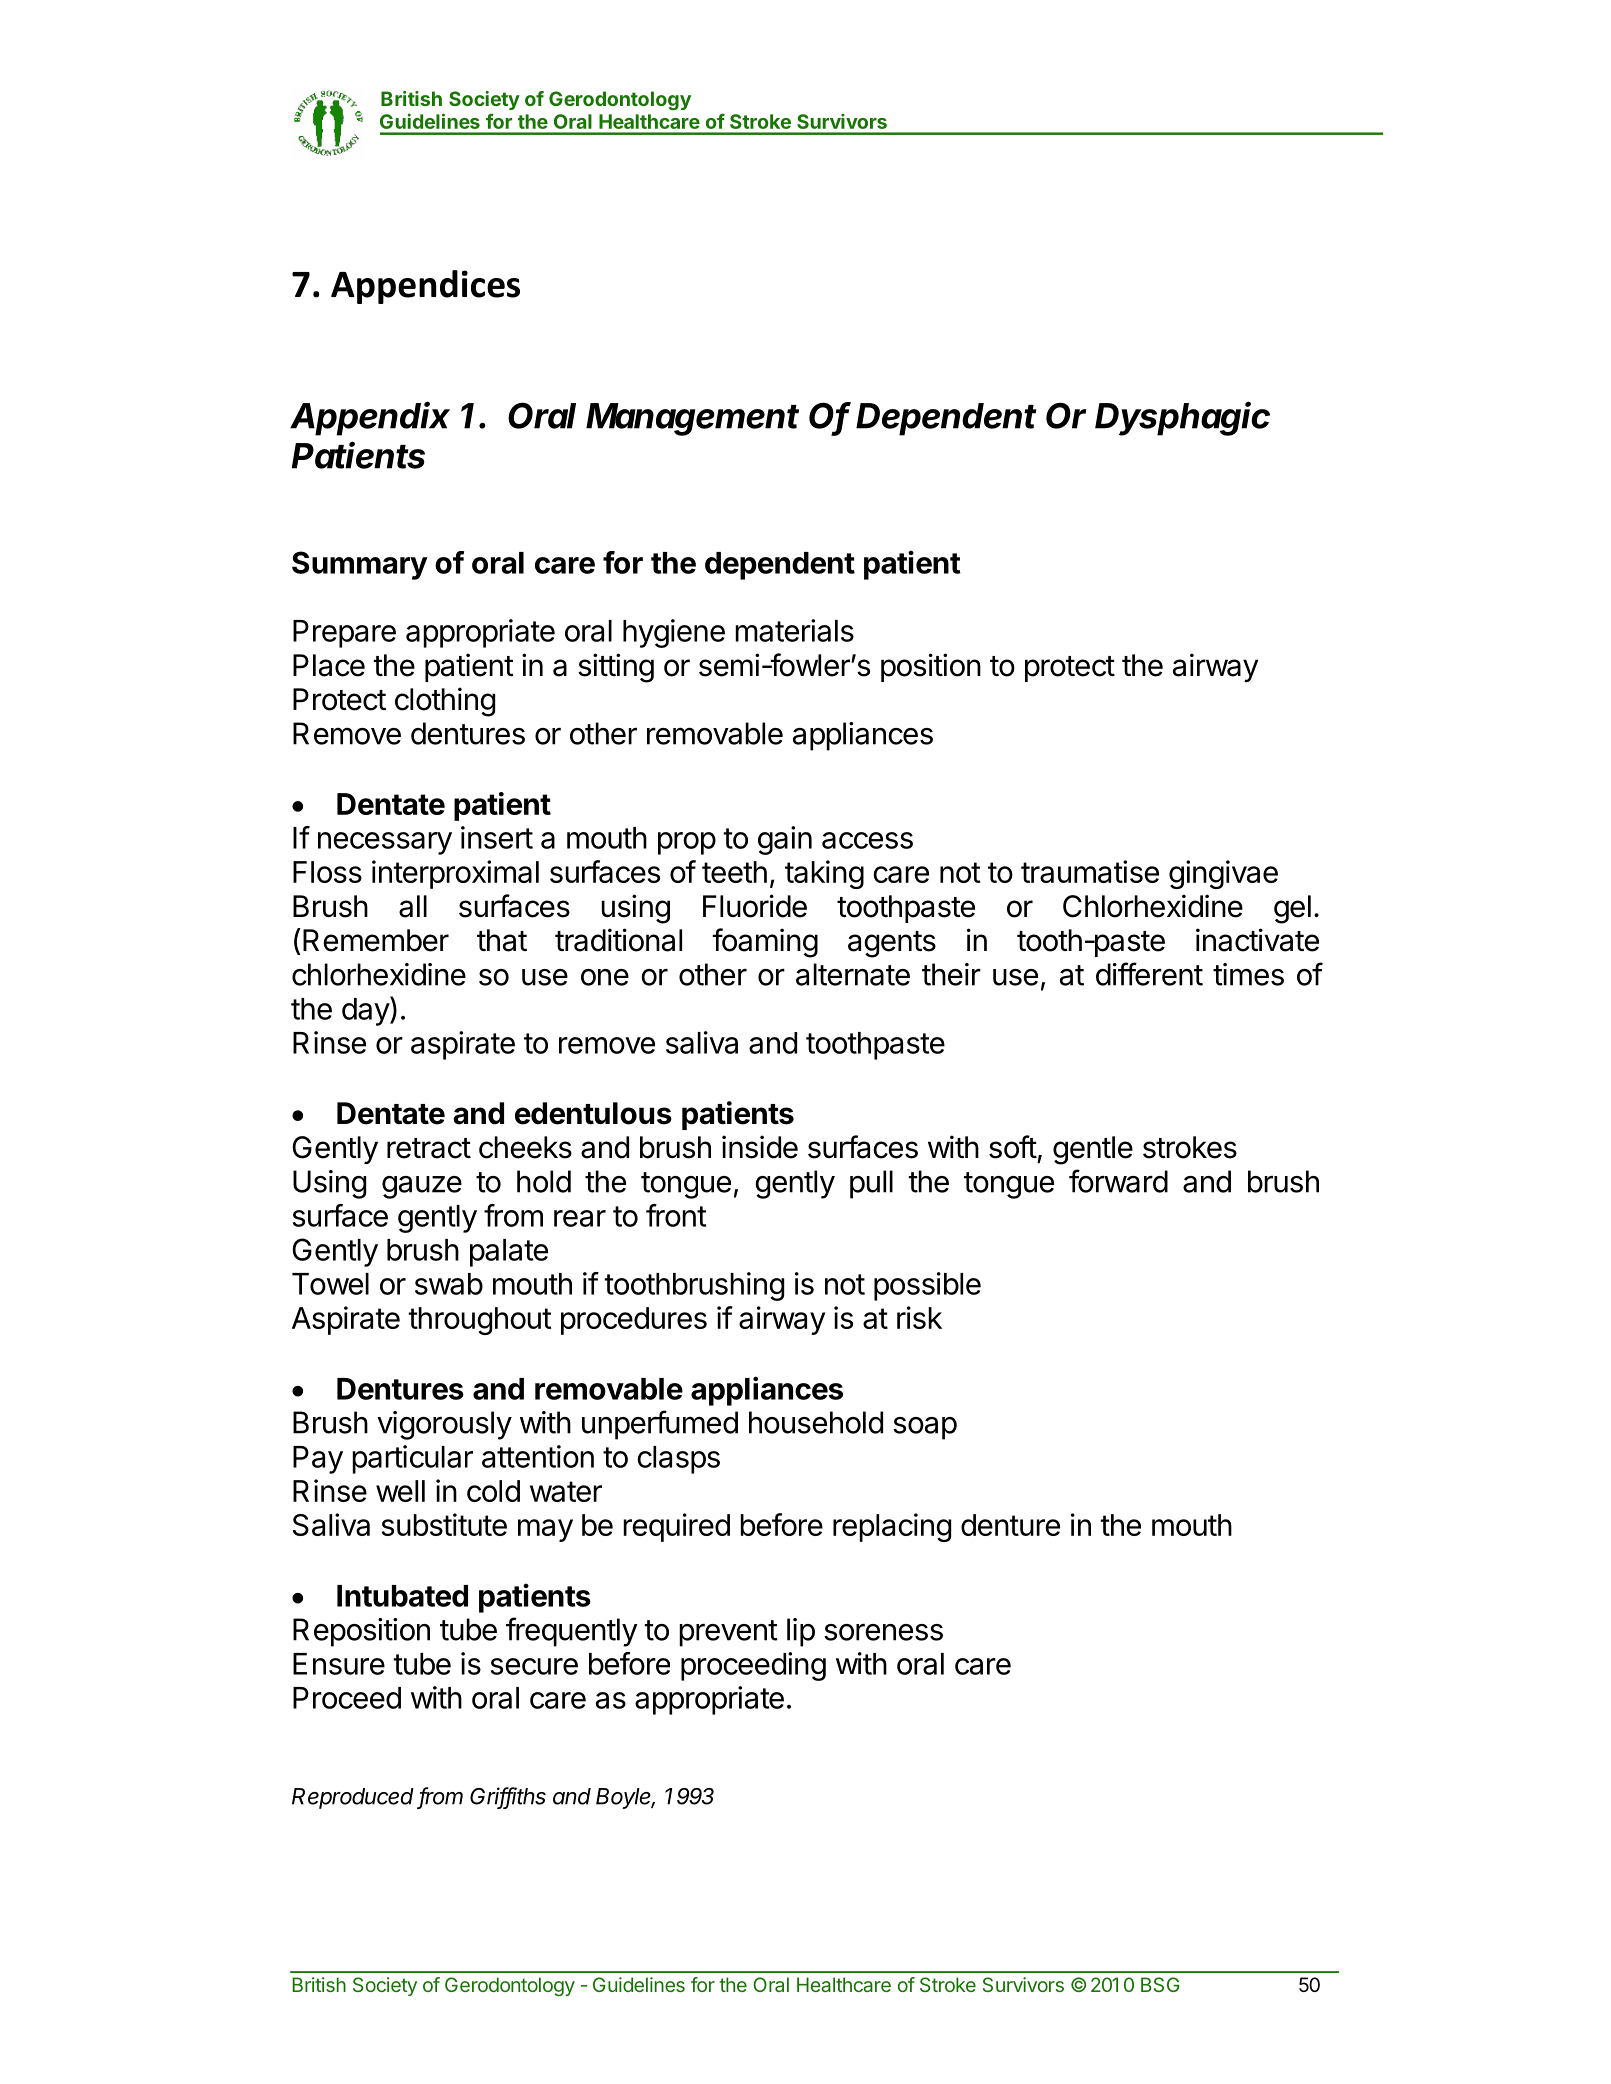 Image resolution: width=1611 pixels, height=2084 pixels. I want to click on materials, so click(794, 630).
